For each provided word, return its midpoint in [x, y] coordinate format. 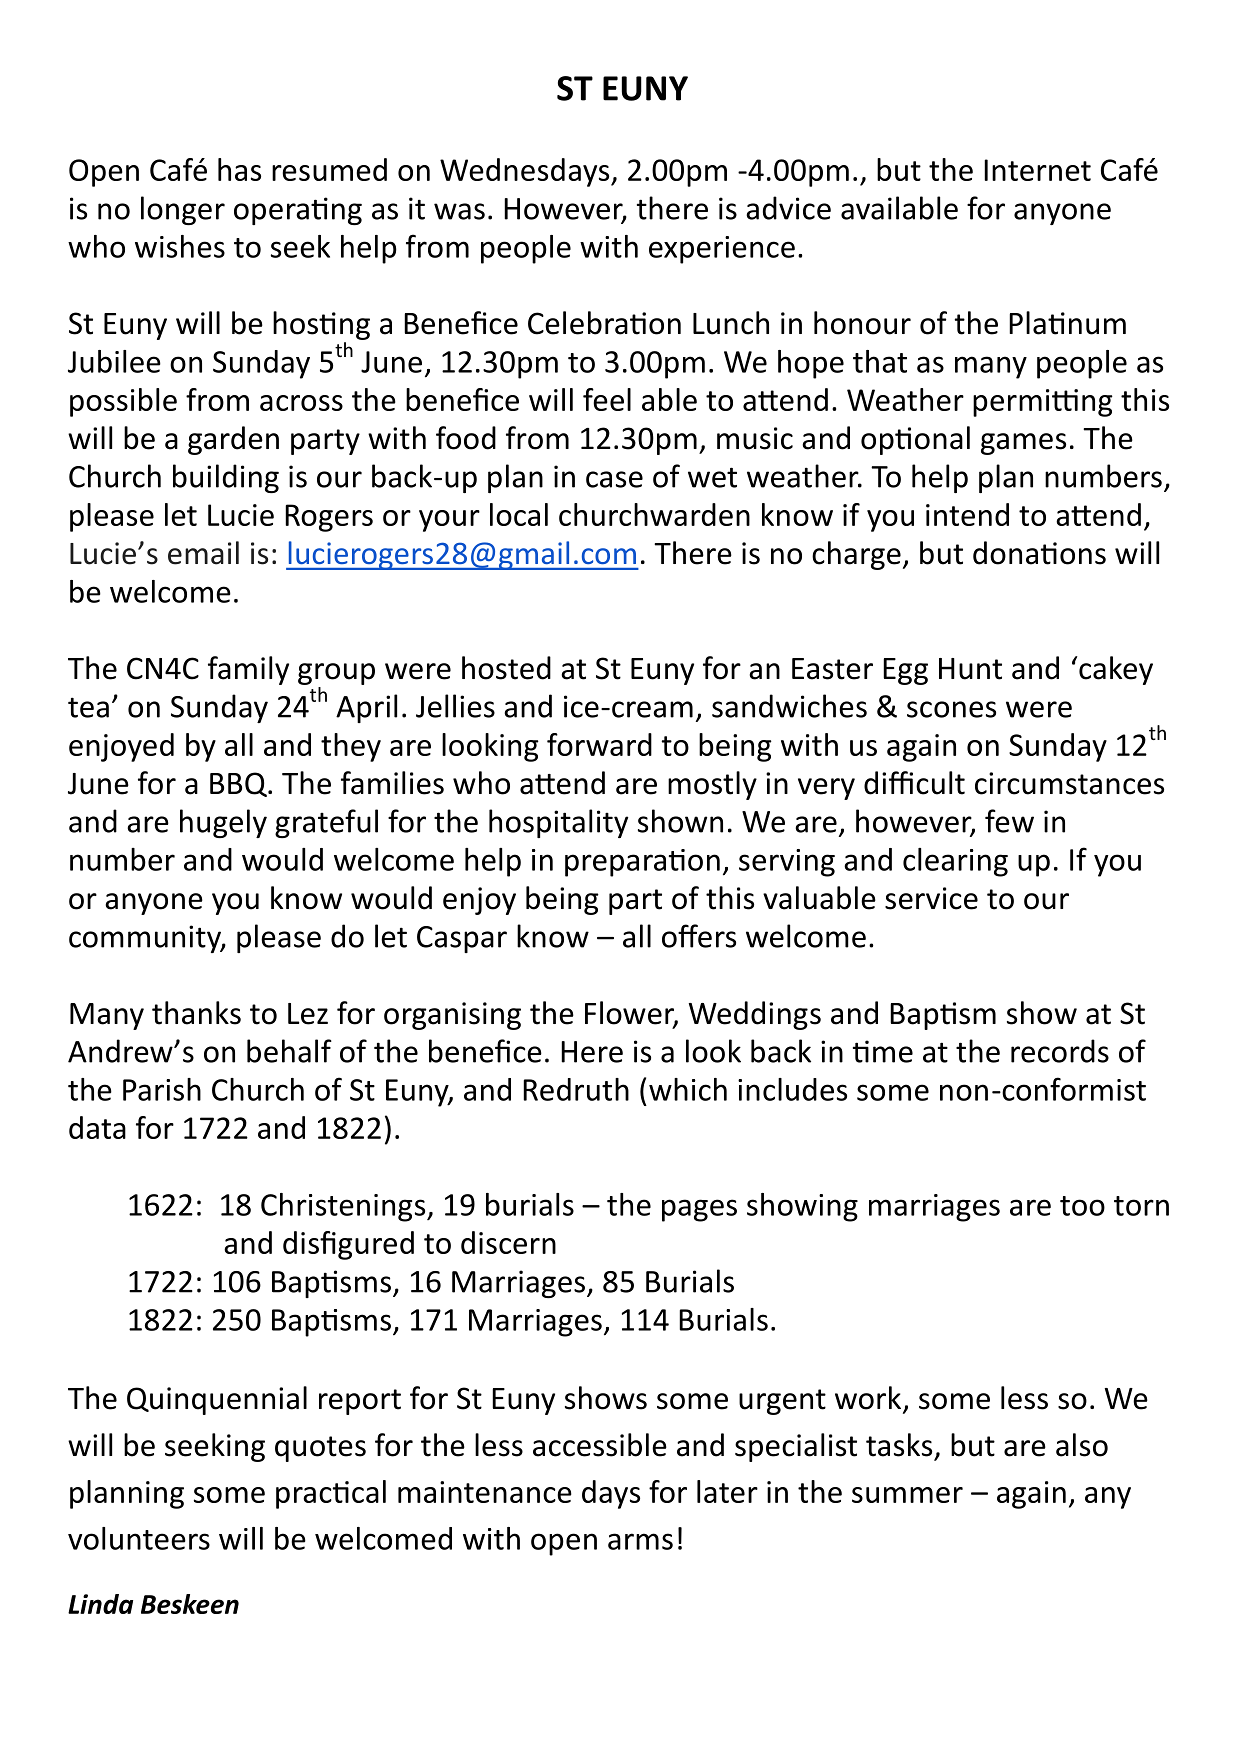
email [203, 553]
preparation [642, 863]
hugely [223, 823]
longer [183, 210]
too [1082, 1206]
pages [699, 1210]
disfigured [348, 1245]
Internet [1037, 170]
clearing [955, 862]
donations [1039, 553]
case [614, 479]
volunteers [139, 1538]
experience [722, 250]
